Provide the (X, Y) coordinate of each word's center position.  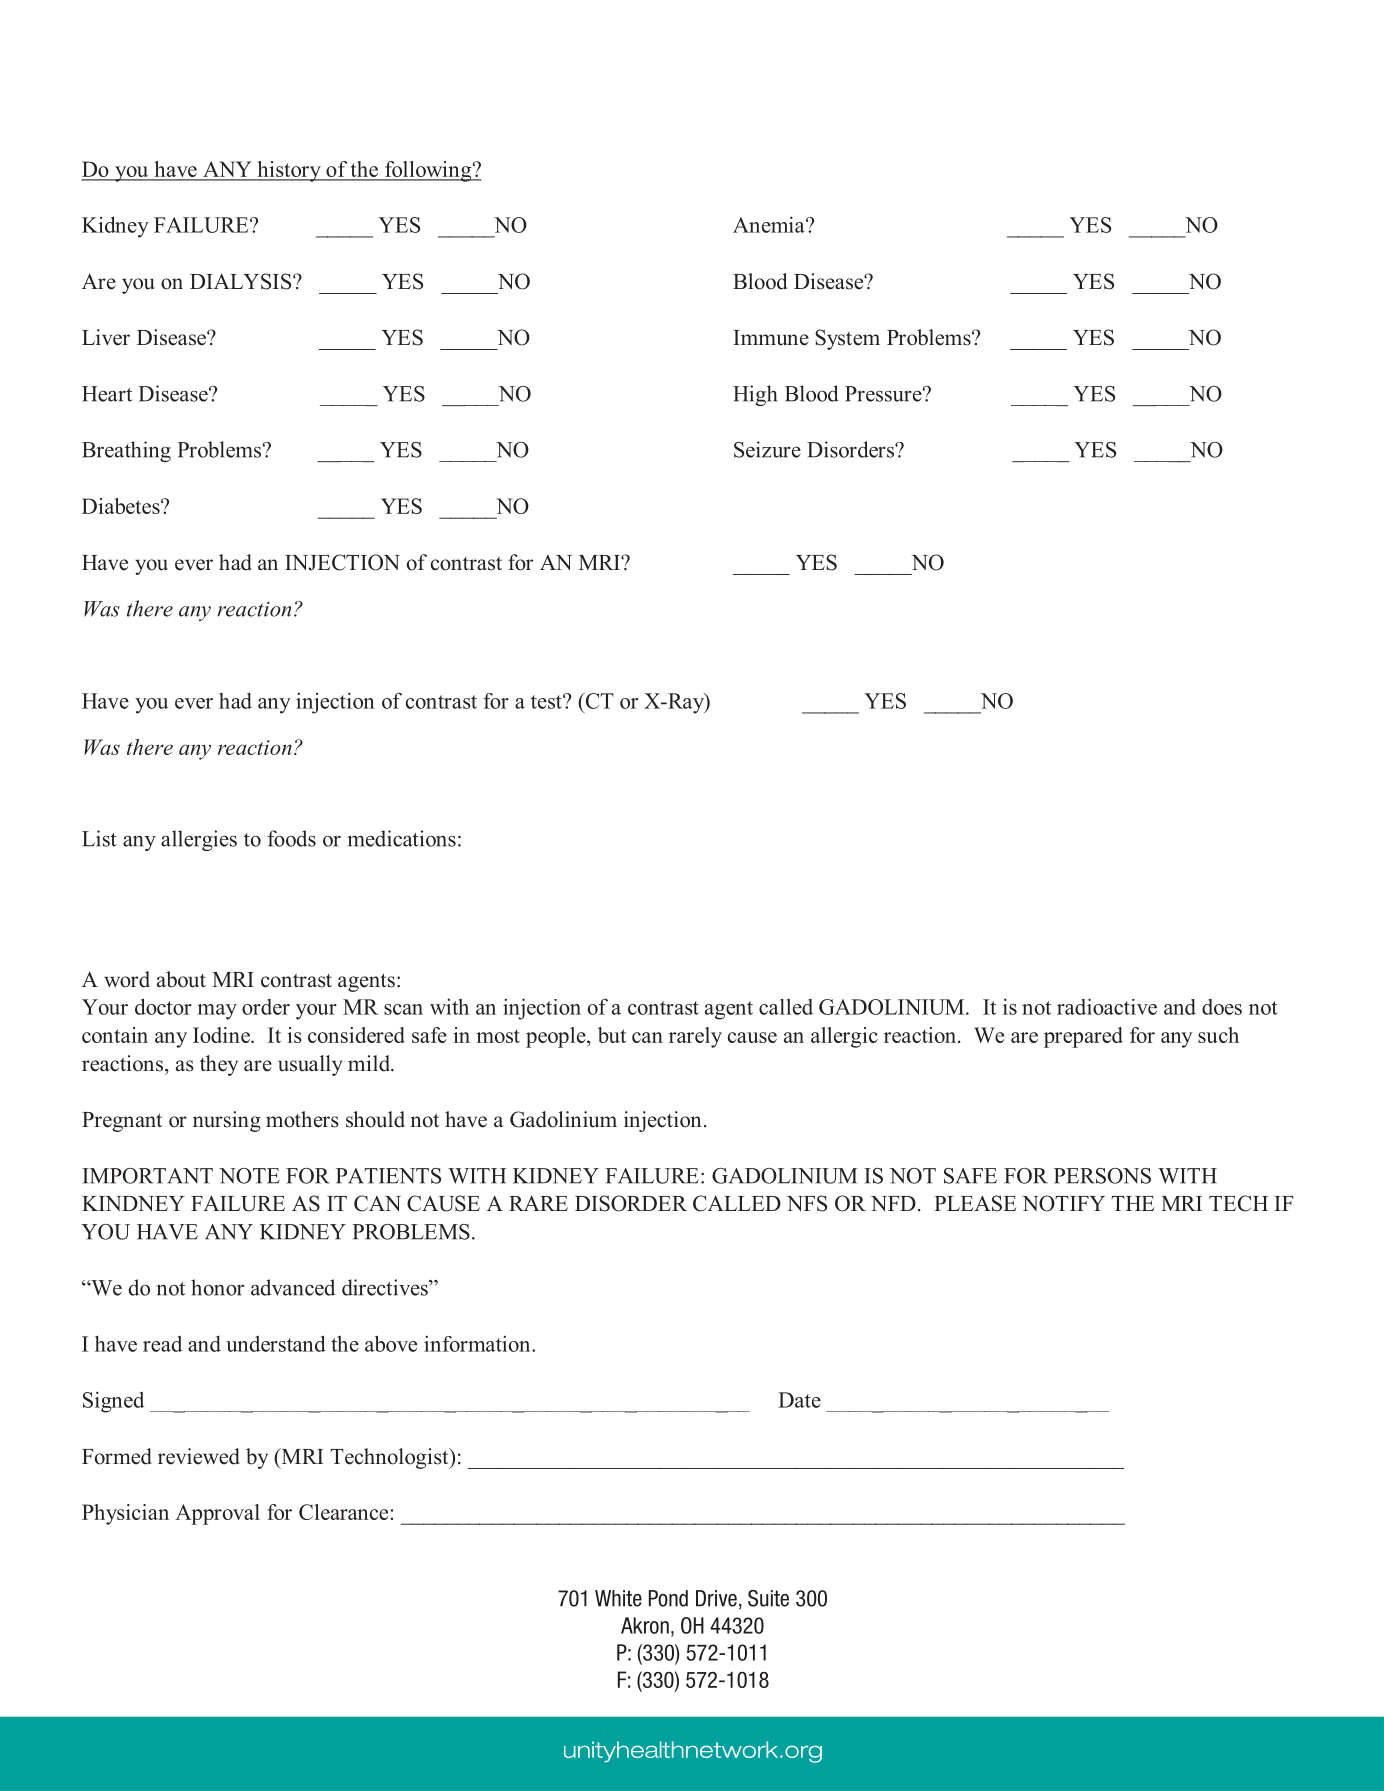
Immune (771, 338)
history (289, 171)
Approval (217, 1514)
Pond (668, 1598)
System (847, 339)
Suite (768, 1598)
